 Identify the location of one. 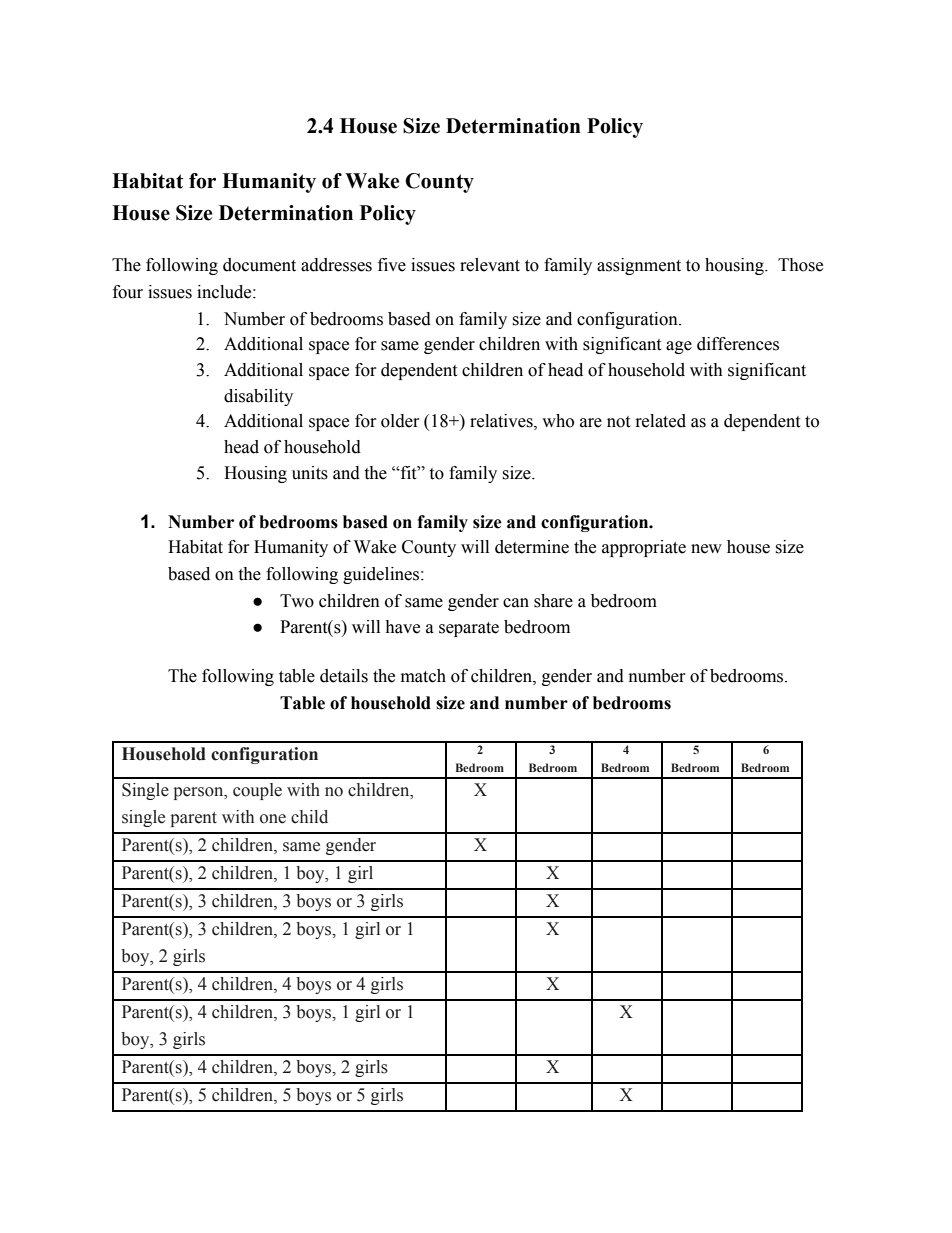
(273, 819).
